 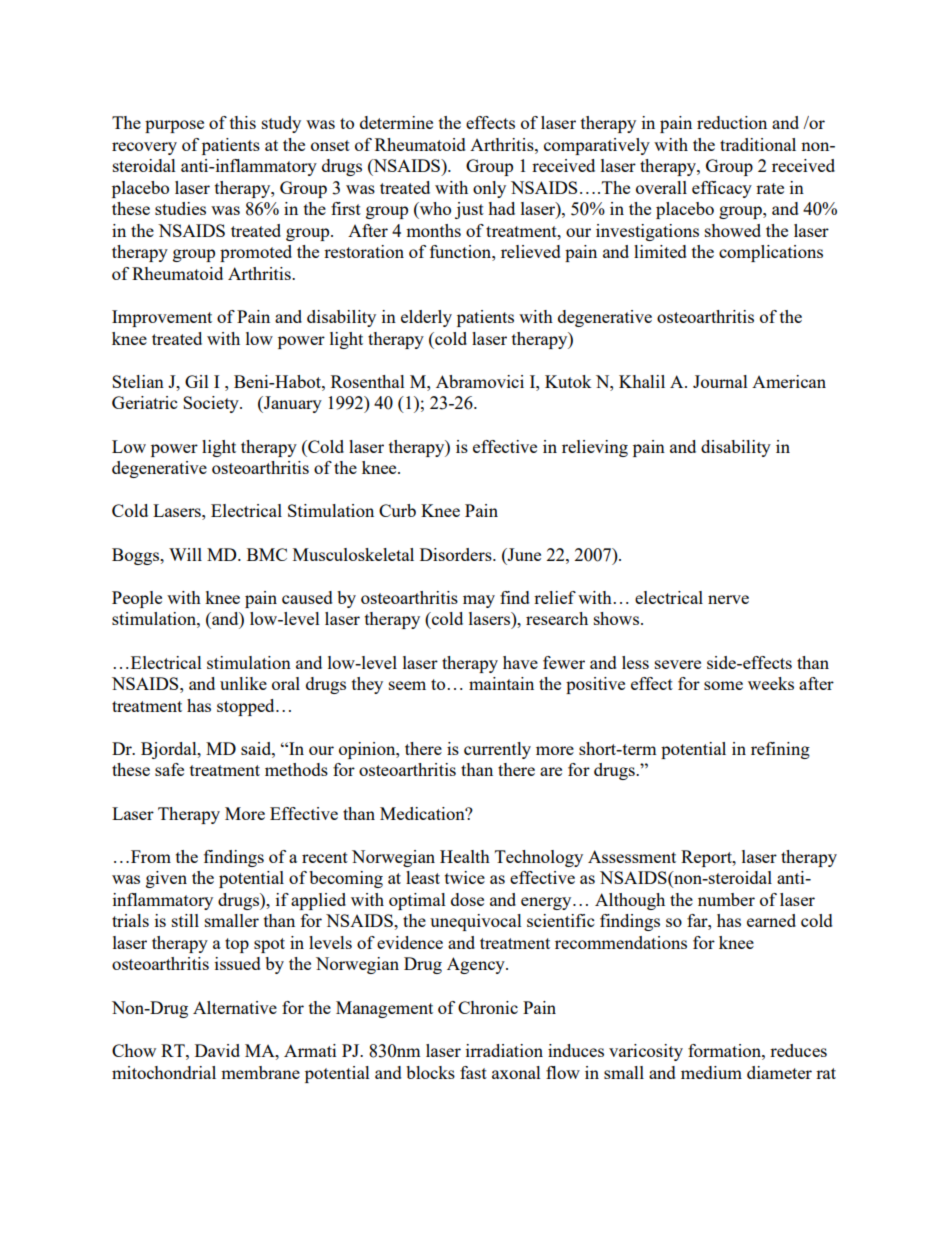 What do you see at coordinates (728, 599) in the image?
I see `nerve` at bounding box center [728, 599].
